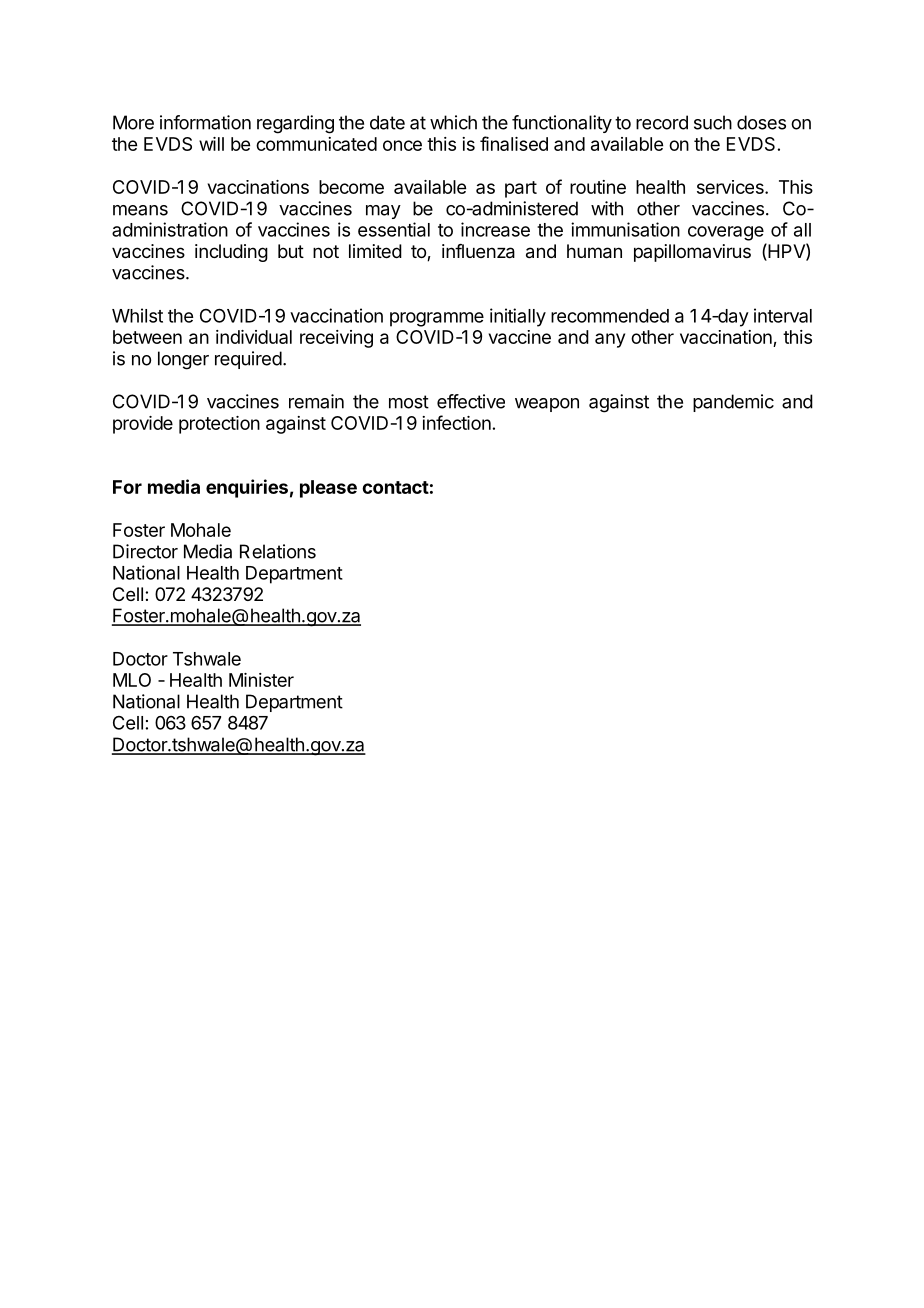 The height and width of the screenshot is (1308, 924). Describe the element at coordinates (610, 340) in the screenshot. I see `any` at that location.
